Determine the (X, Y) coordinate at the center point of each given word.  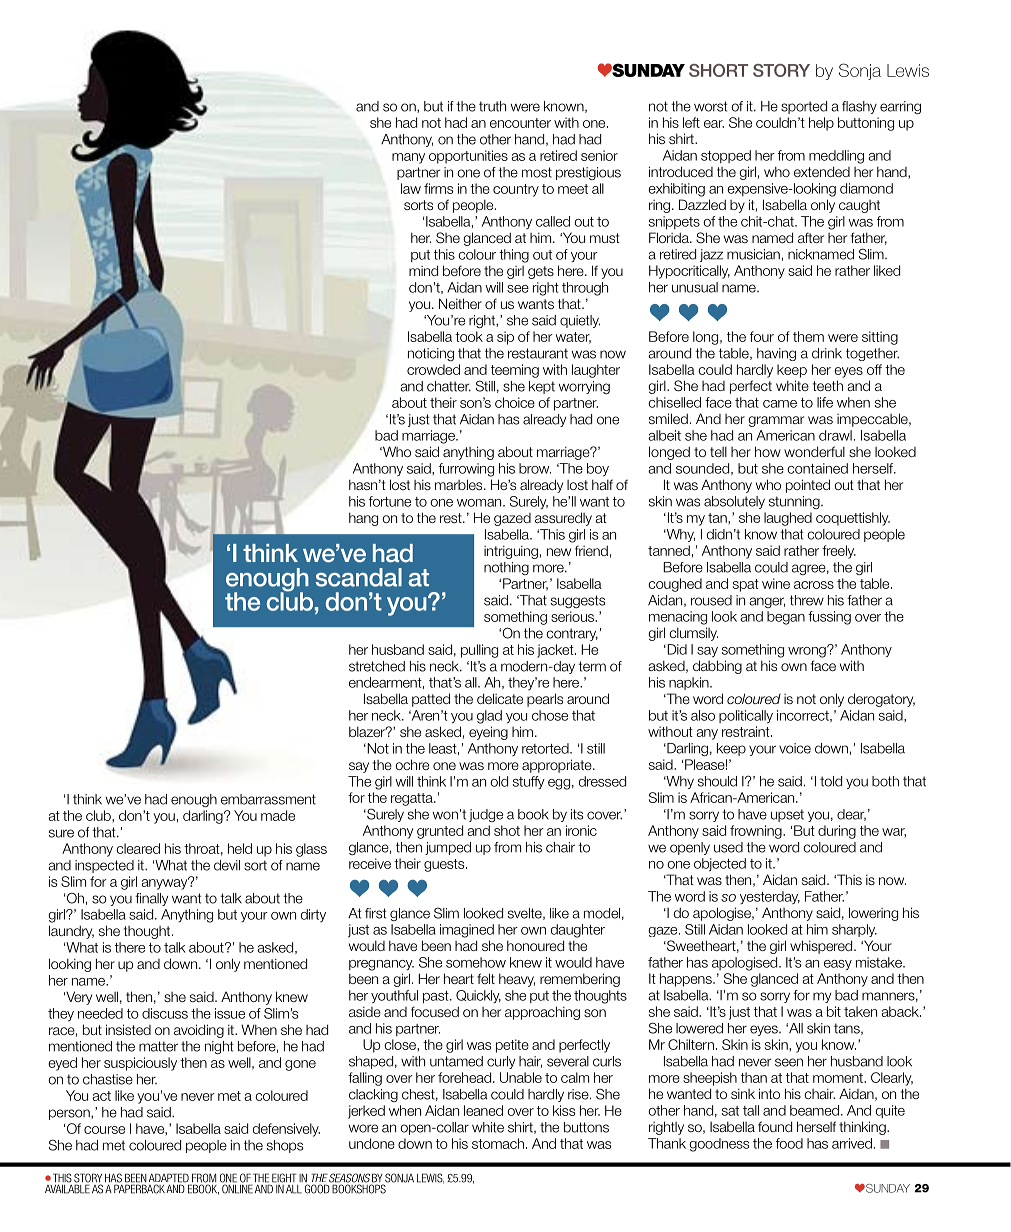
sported (804, 107)
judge (486, 815)
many (408, 158)
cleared (138, 848)
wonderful (814, 451)
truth (492, 106)
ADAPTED (170, 1179)
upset (787, 815)
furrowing (466, 470)
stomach (498, 1143)
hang (363, 519)
